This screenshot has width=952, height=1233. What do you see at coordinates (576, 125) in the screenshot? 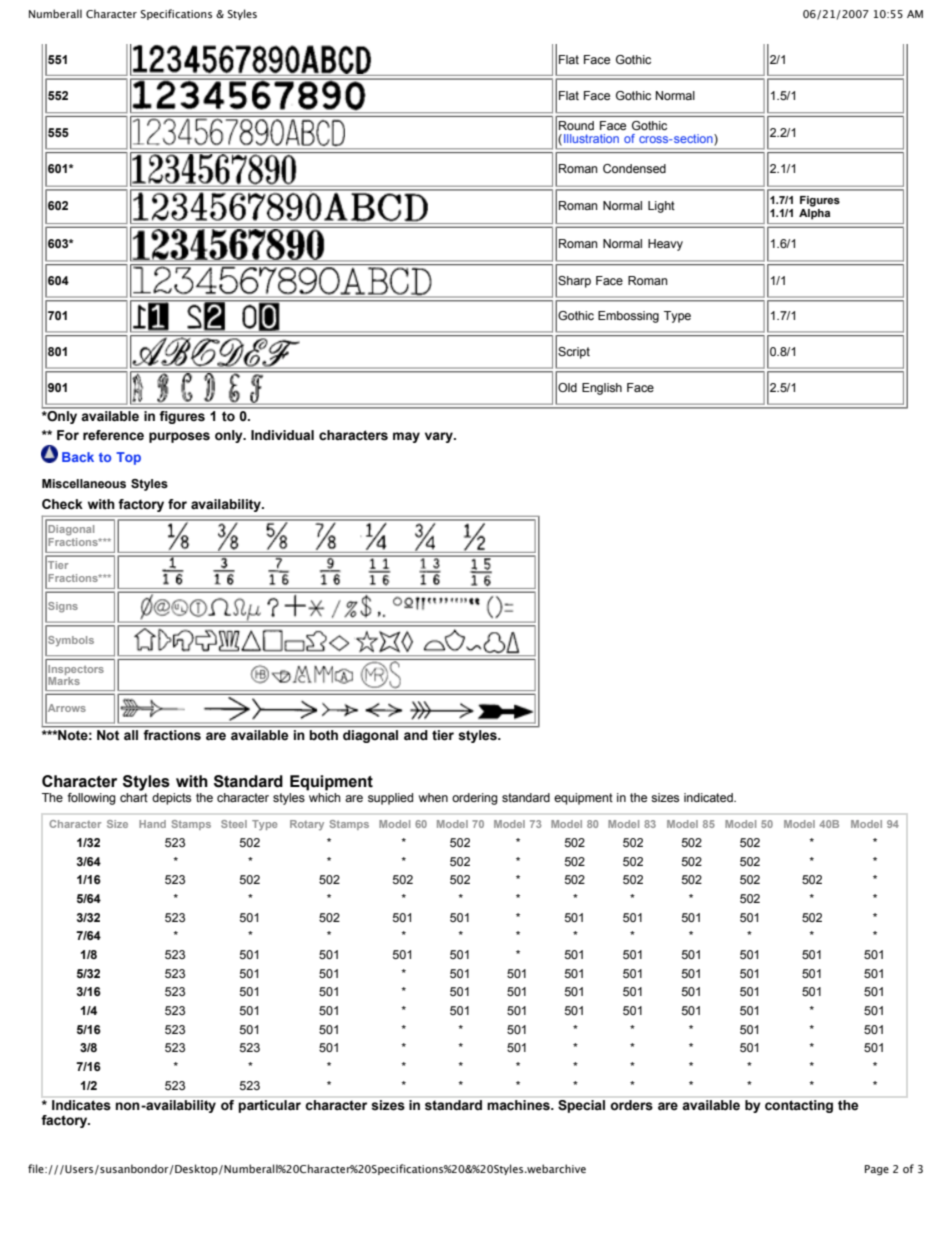
I see `Round` at bounding box center [576, 125].
